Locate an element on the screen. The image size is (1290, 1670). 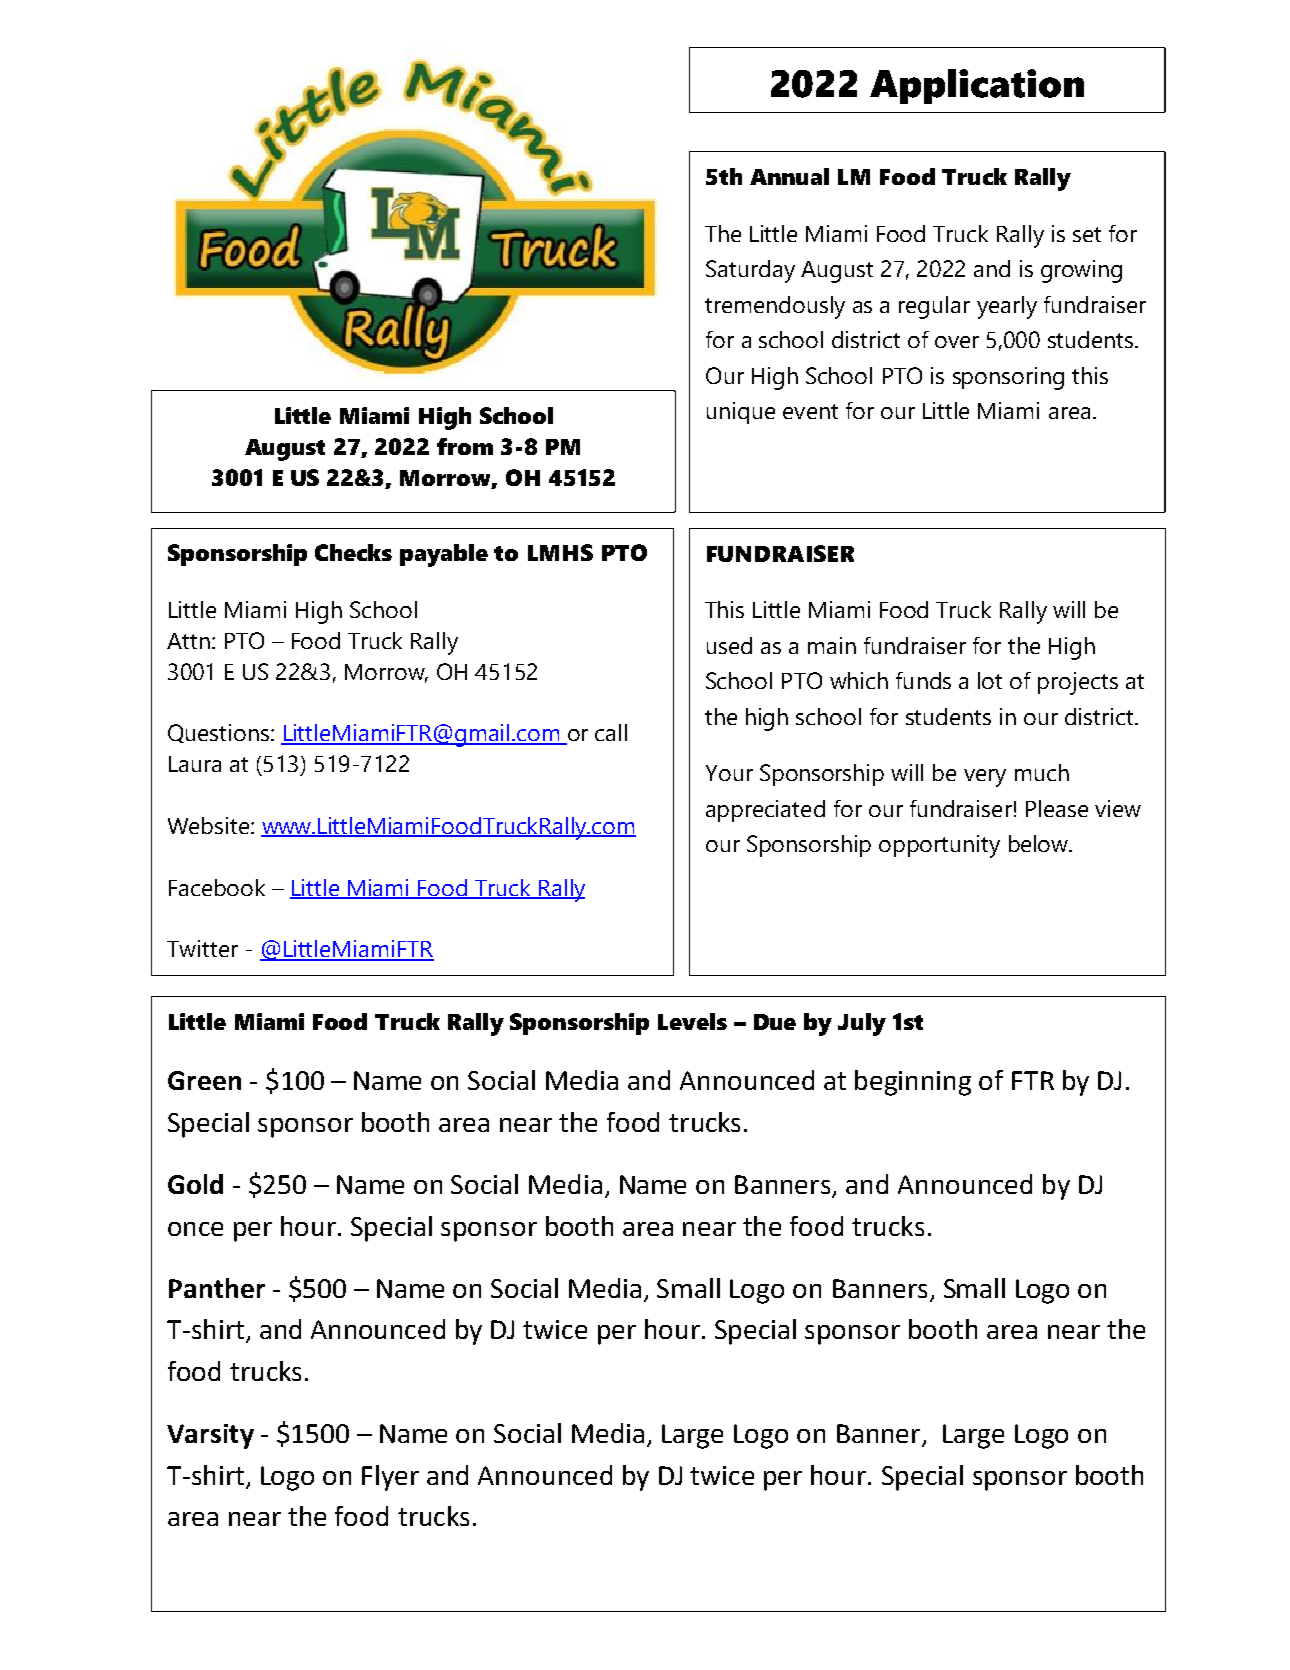
Questions is located at coordinates (220, 733).
